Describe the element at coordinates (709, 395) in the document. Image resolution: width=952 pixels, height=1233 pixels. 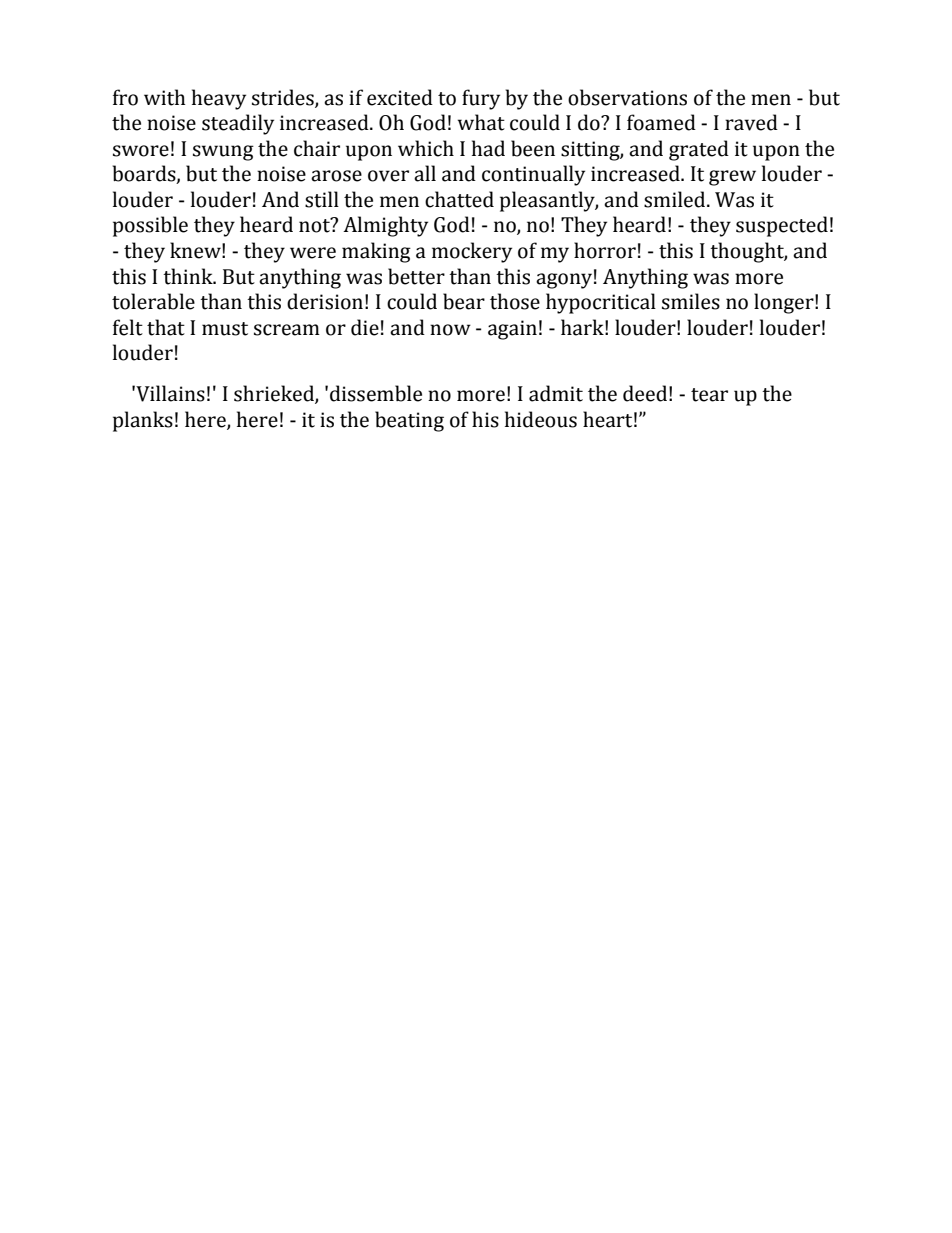
I see `tear` at that location.
